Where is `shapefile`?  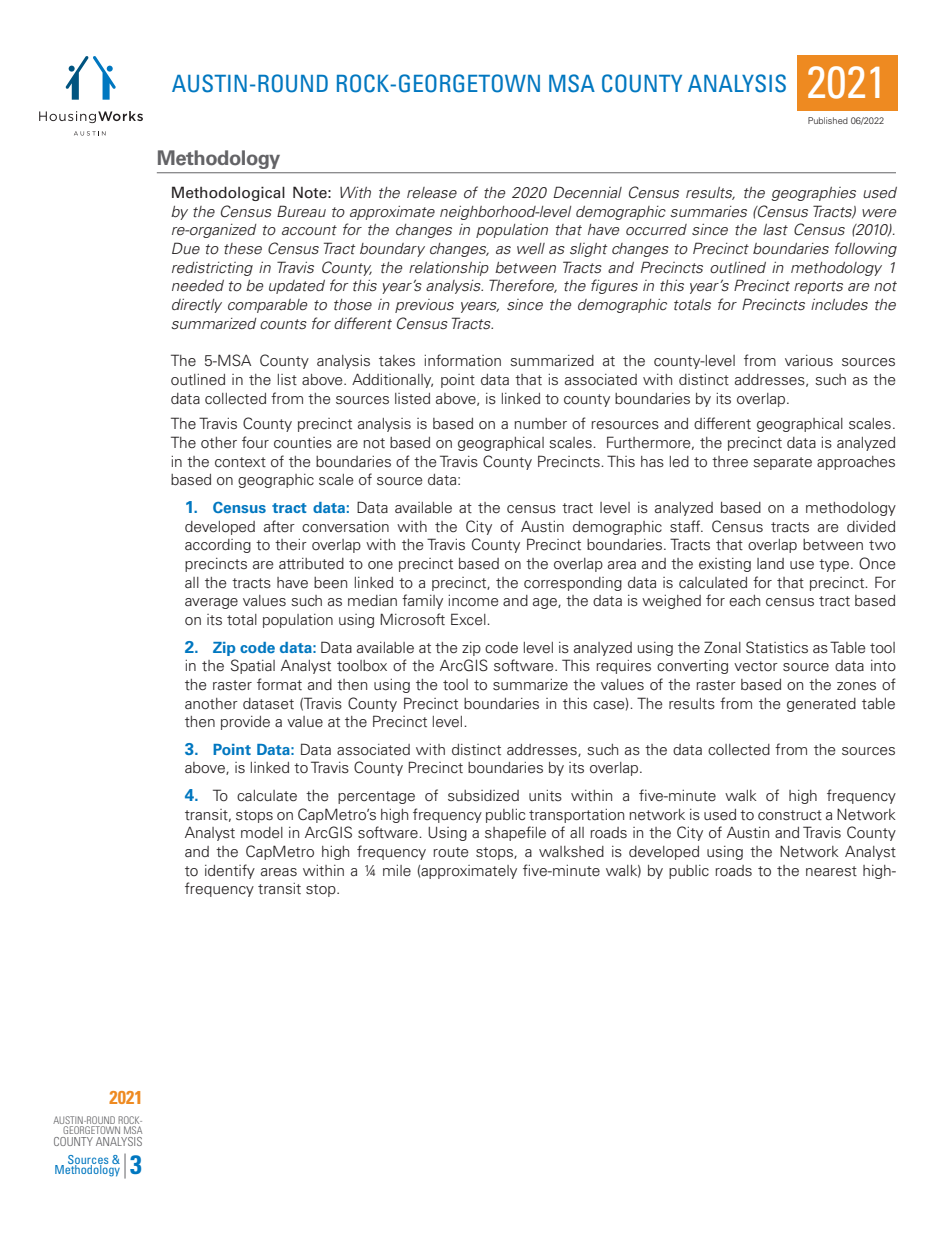
shapefile is located at coordinates (515, 833).
